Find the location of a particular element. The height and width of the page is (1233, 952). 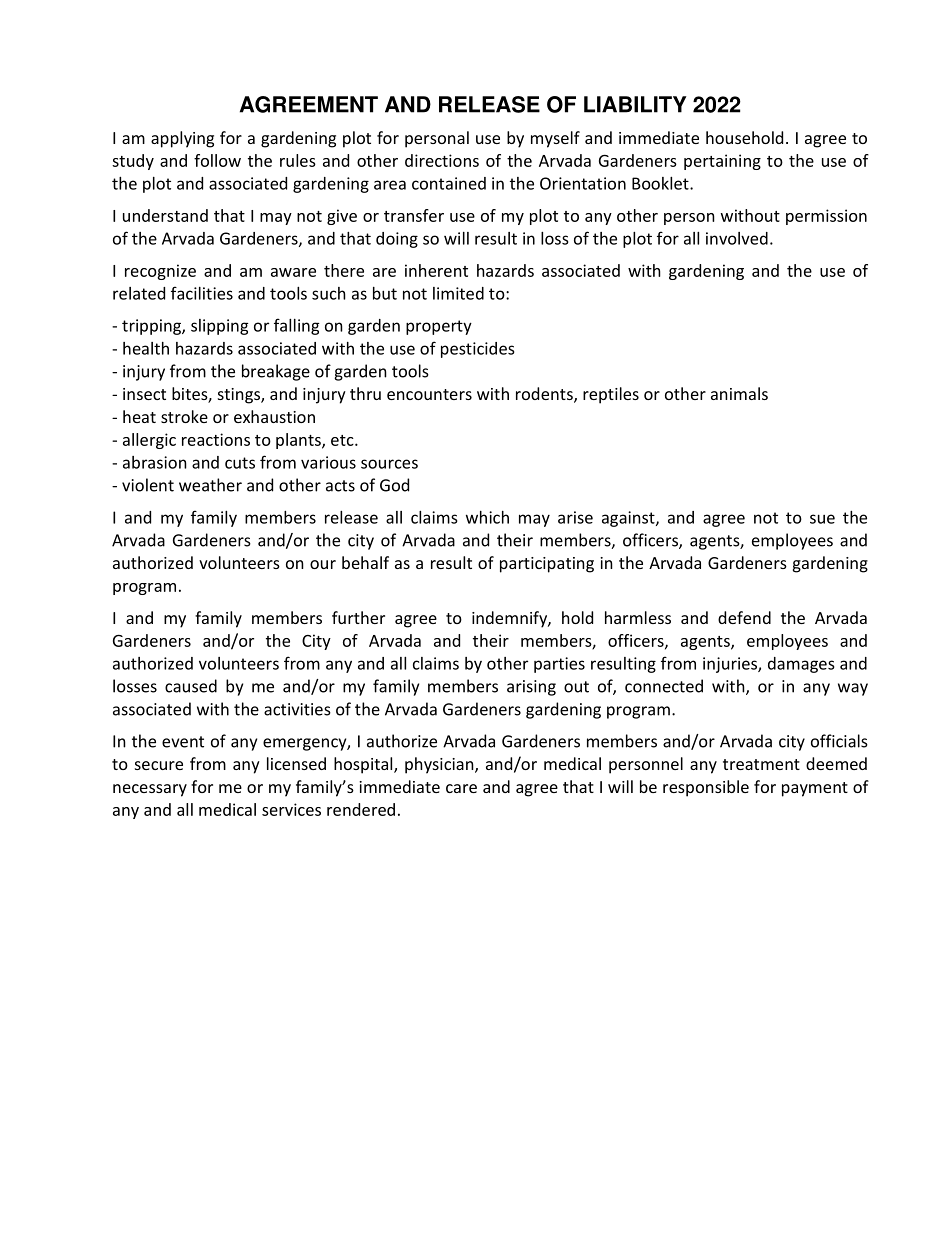

animals is located at coordinates (739, 393).
